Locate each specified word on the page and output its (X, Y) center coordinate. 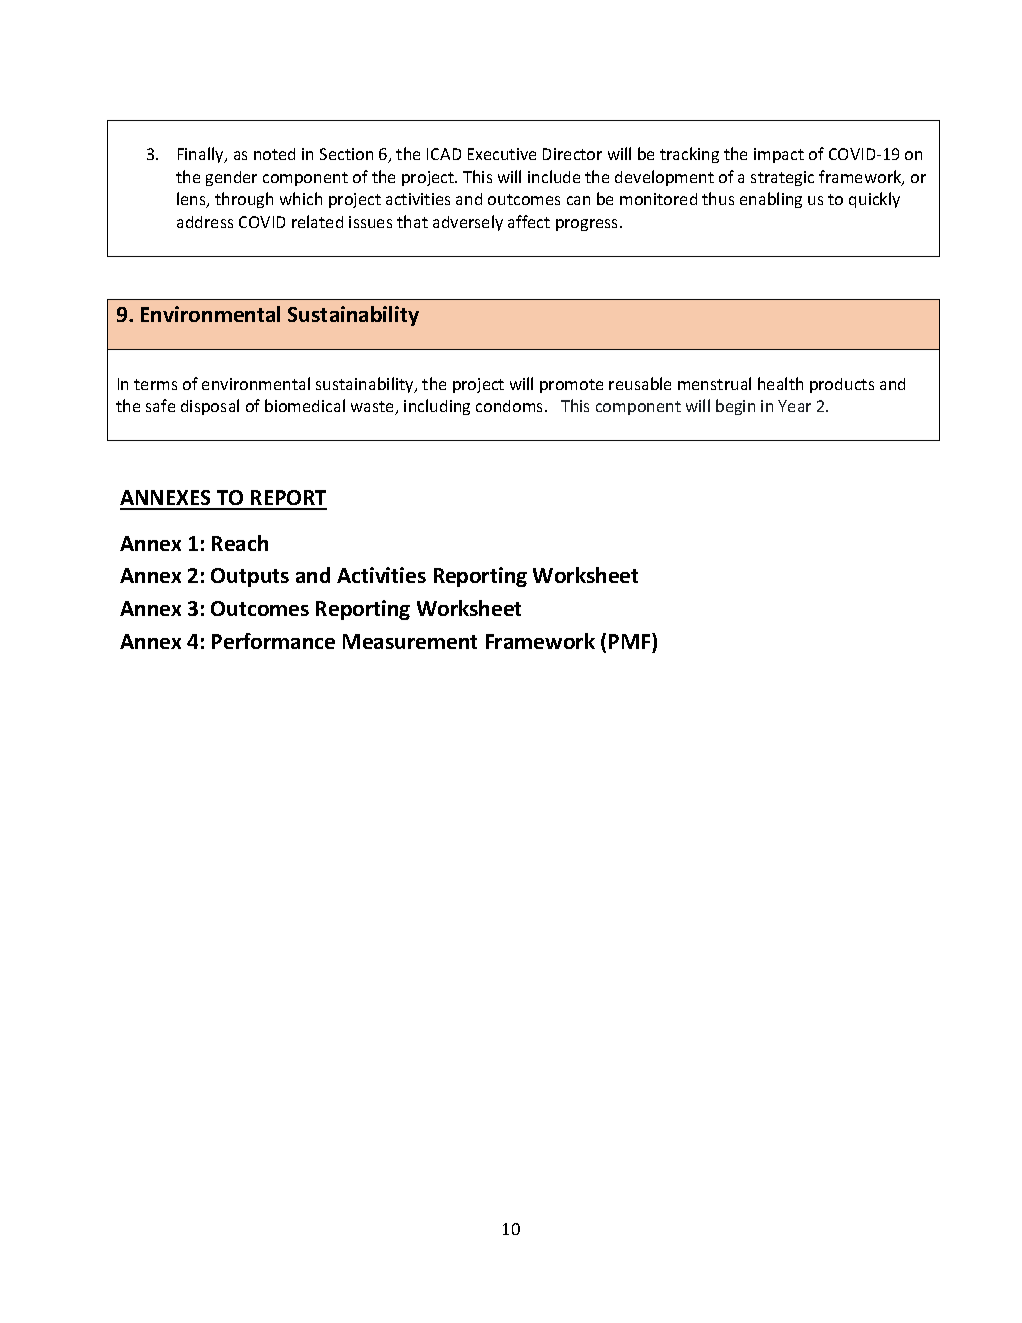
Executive (502, 154)
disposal (210, 407)
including (437, 407)
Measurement (410, 641)
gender (231, 178)
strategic (782, 178)
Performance (273, 641)
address (205, 222)
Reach (240, 543)
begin (735, 407)
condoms (511, 406)
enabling (771, 200)
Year (794, 406)
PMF (631, 641)
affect (529, 221)
